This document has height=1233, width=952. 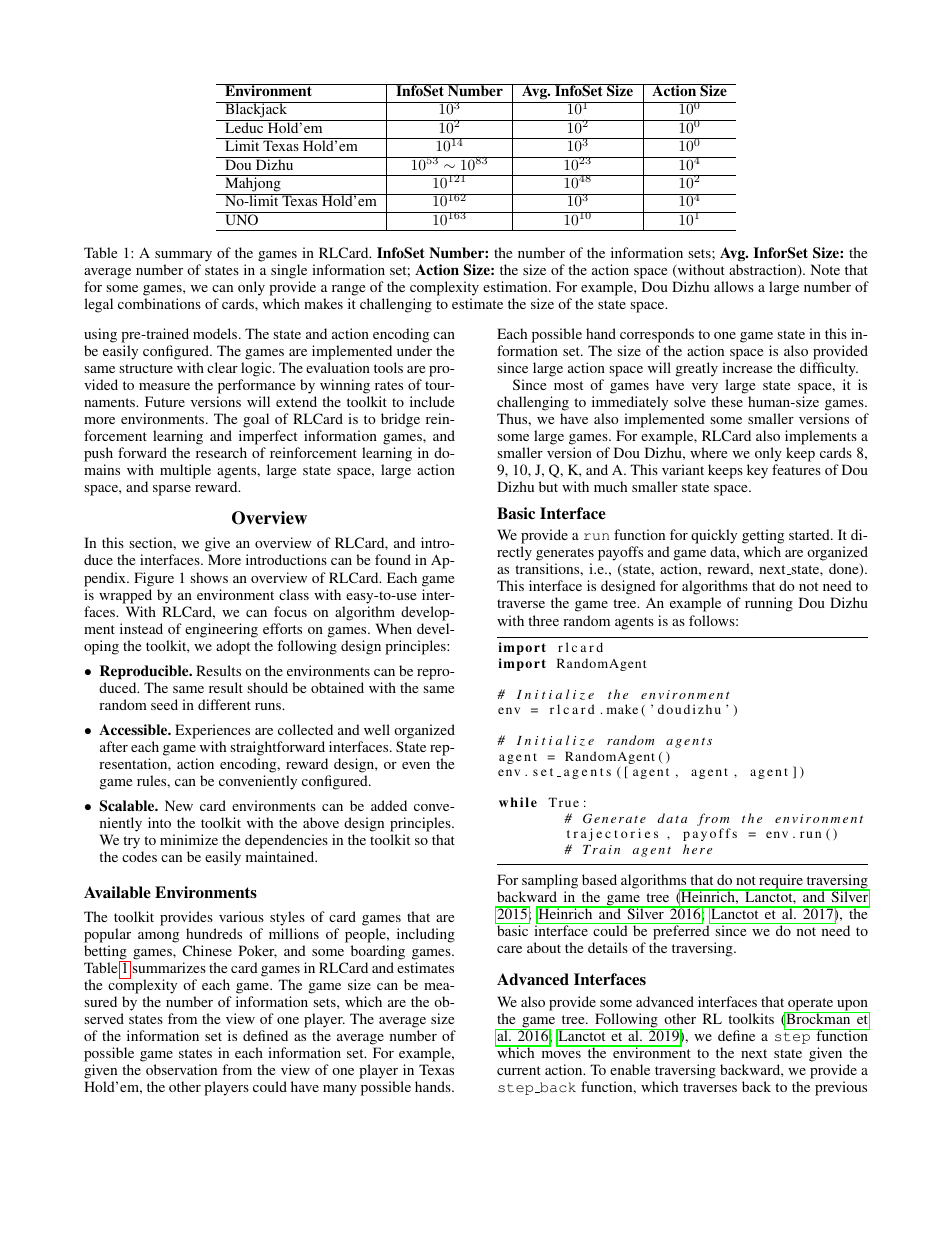 What do you see at coordinates (222, 367) in the document?
I see `clear` at bounding box center [222, 367].
